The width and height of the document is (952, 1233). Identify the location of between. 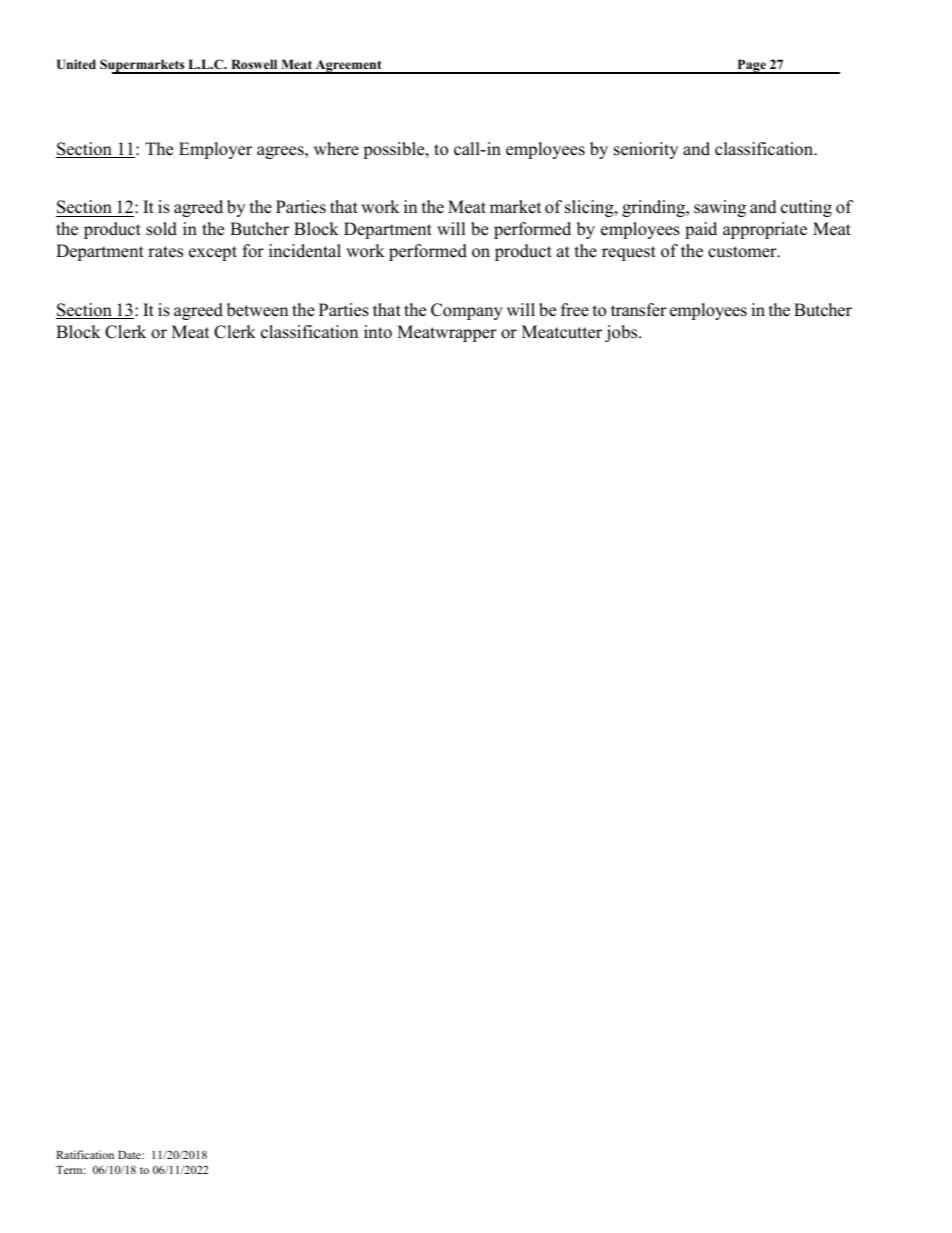
(257, 310).
